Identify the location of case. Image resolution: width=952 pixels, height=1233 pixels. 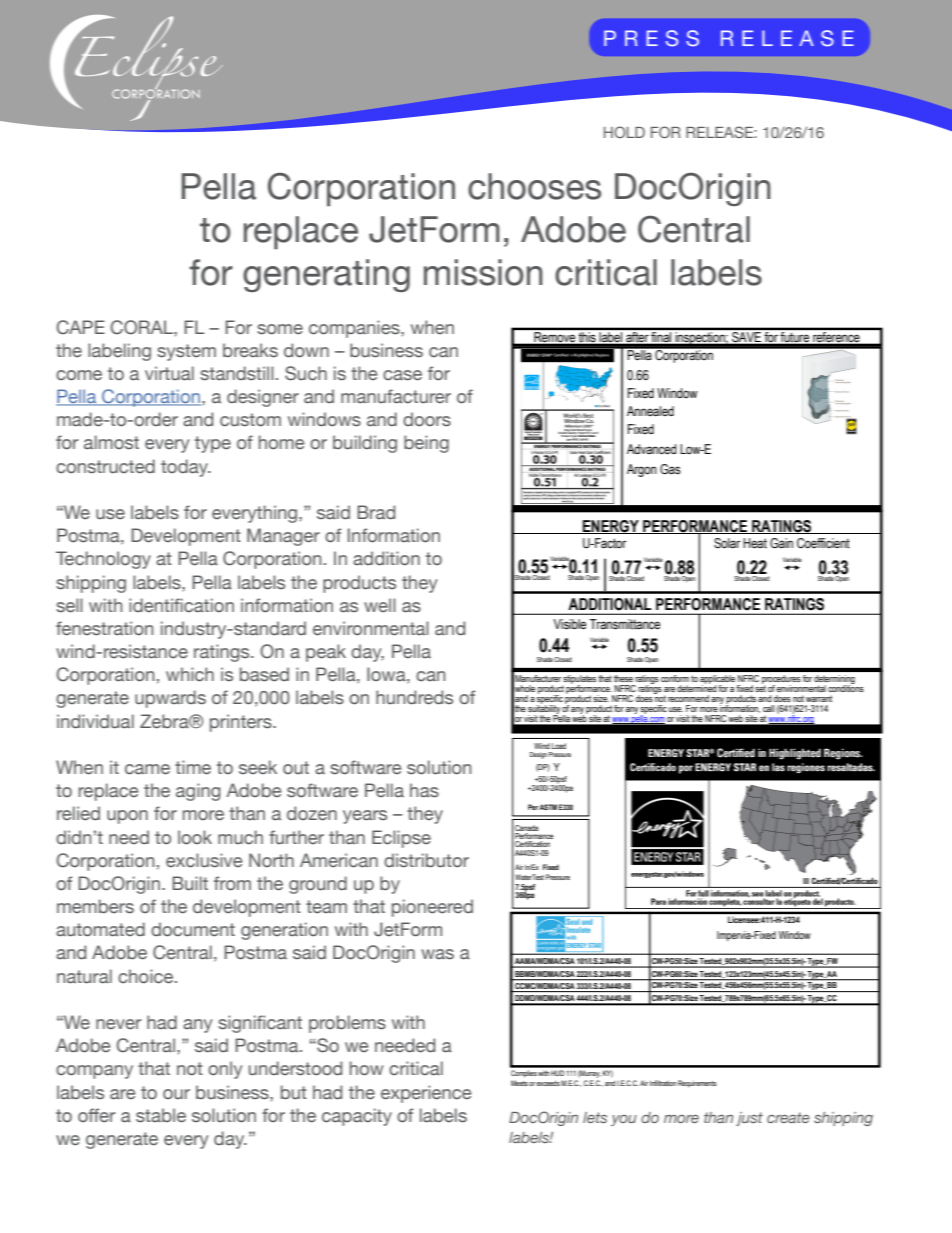
(402, 375).
